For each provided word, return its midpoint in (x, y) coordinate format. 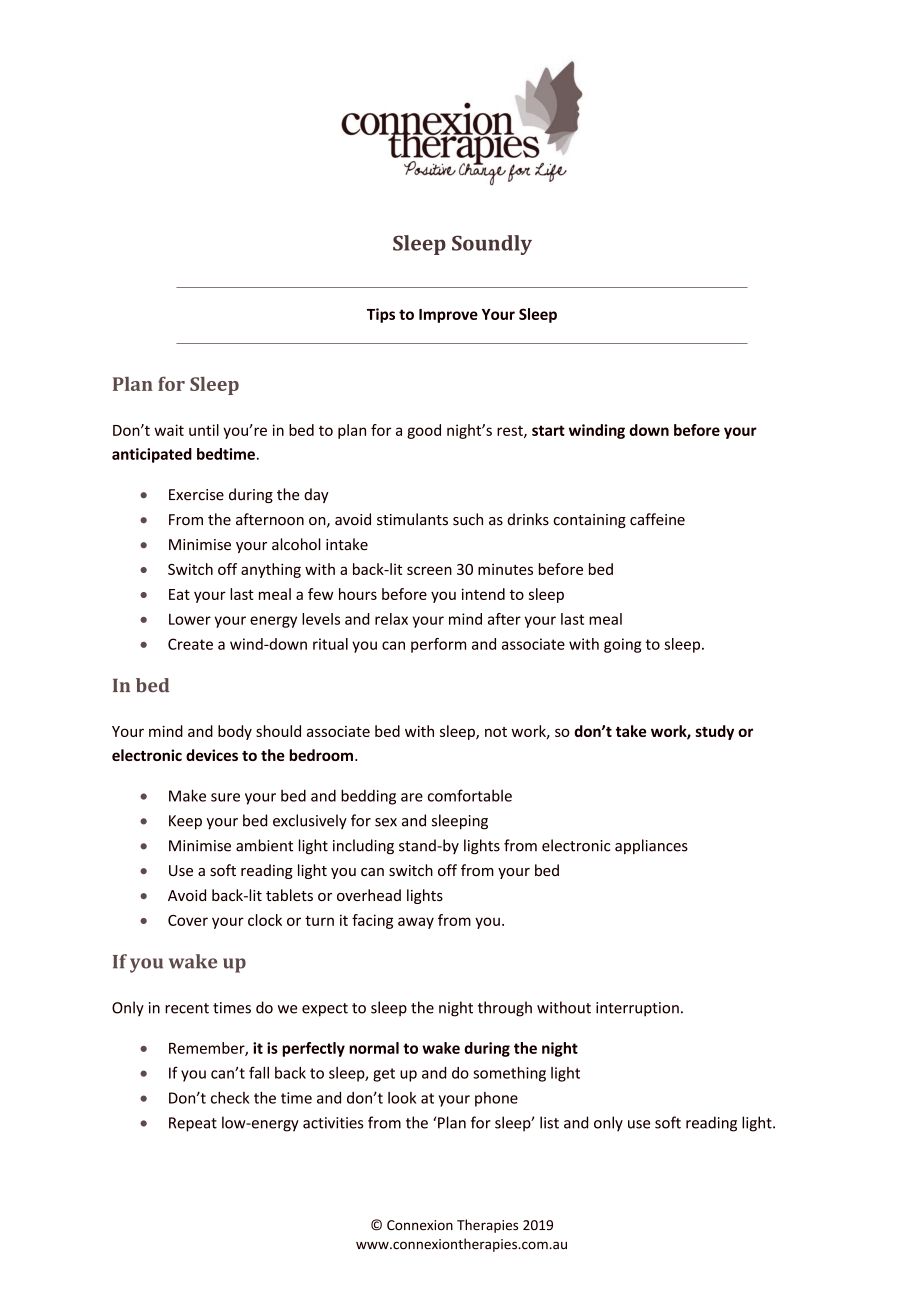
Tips (381, 315)
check (230, 1097)
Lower (190, 619)
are (412, 797)
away (416, 923)
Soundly (492, 245)
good (424, 431)
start (548, 430)
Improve (448, 316)
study (714, 732)
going (623, 645)
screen (429, 570)
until (204, 430)
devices (212, 755)
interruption (637, 1009)
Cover (188, 920)
